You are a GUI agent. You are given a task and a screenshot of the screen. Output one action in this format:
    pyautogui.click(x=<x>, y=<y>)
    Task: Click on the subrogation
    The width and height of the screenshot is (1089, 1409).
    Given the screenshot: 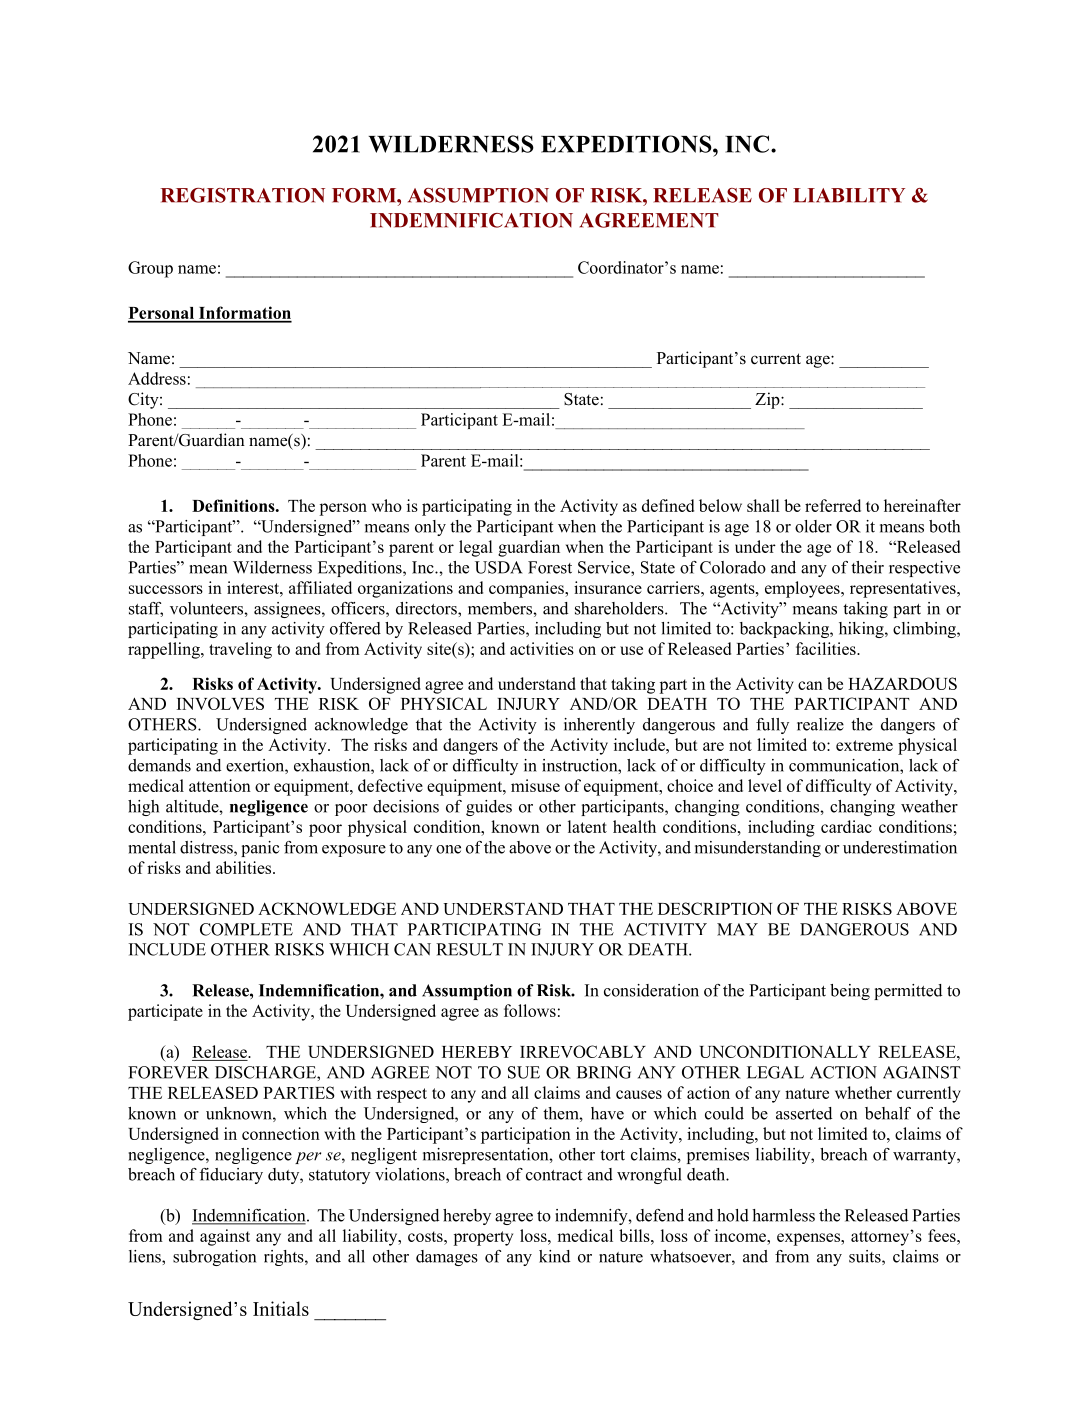 What is the action you would take?
    pyautogui.click(x=214, y=1258)
